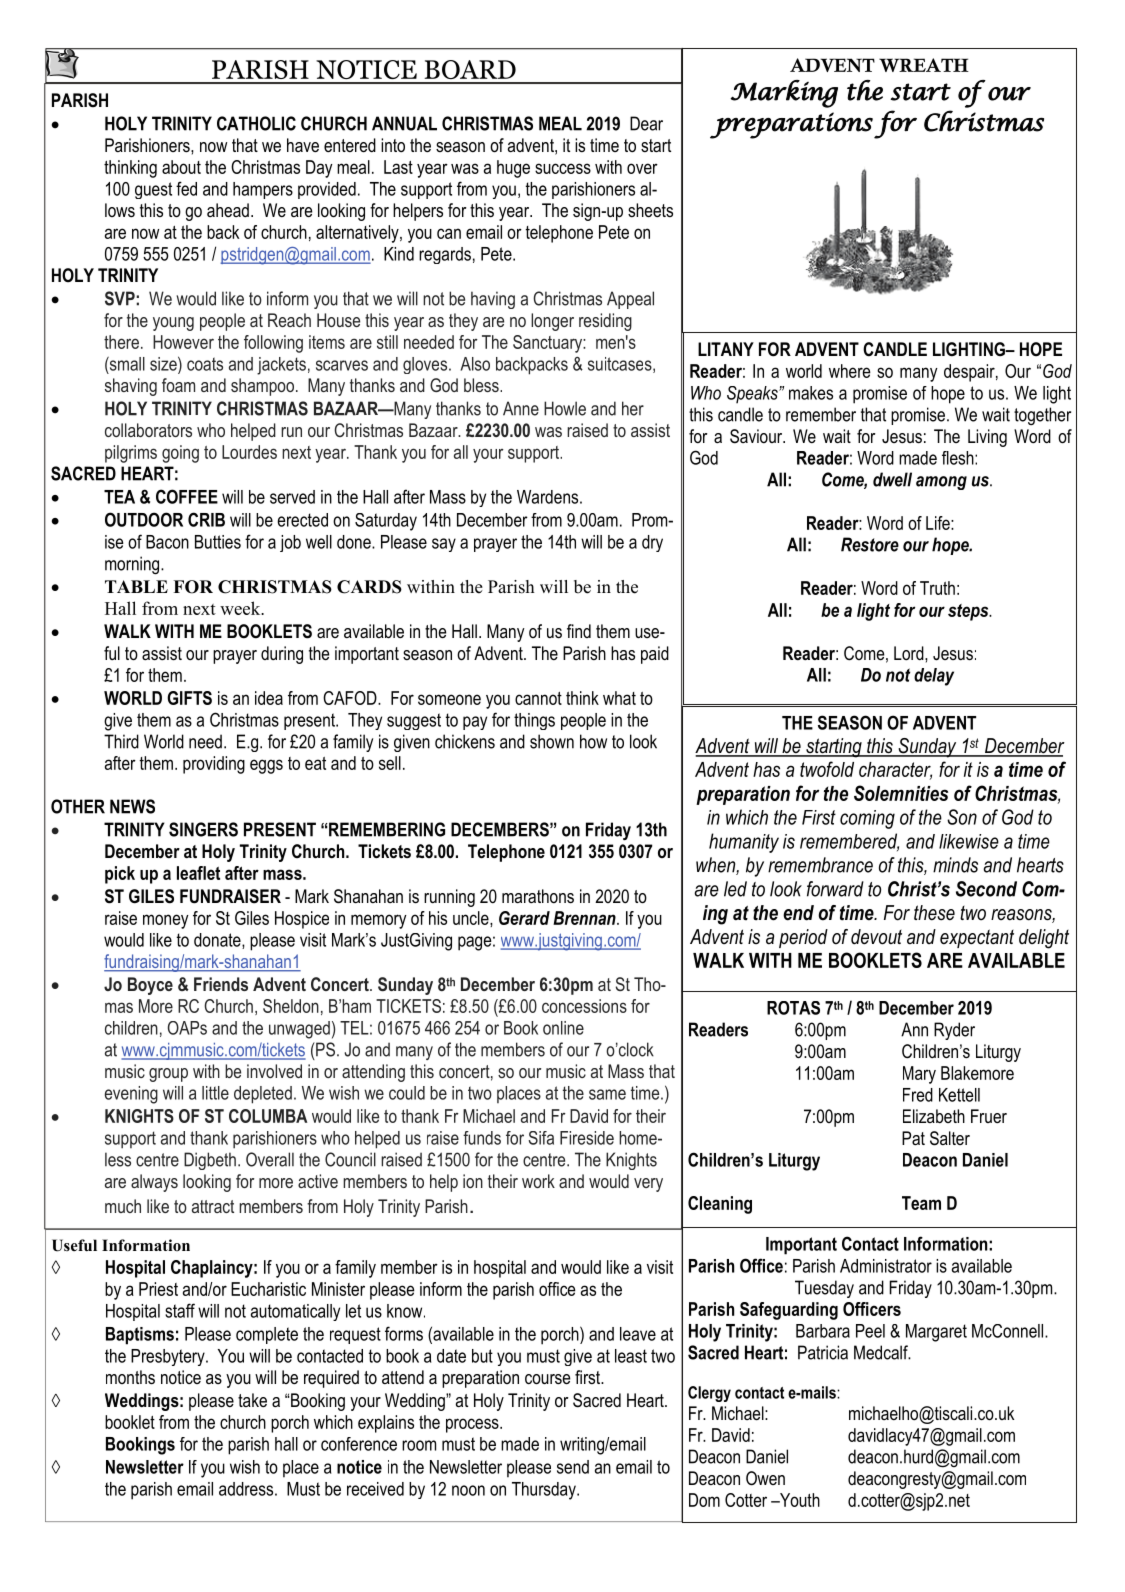 This screenshot has height=1592, width=1125. What do you see at coordinates (221, 984) in the screenshot?
I see `Friends` at bounding box center [221, 984].
